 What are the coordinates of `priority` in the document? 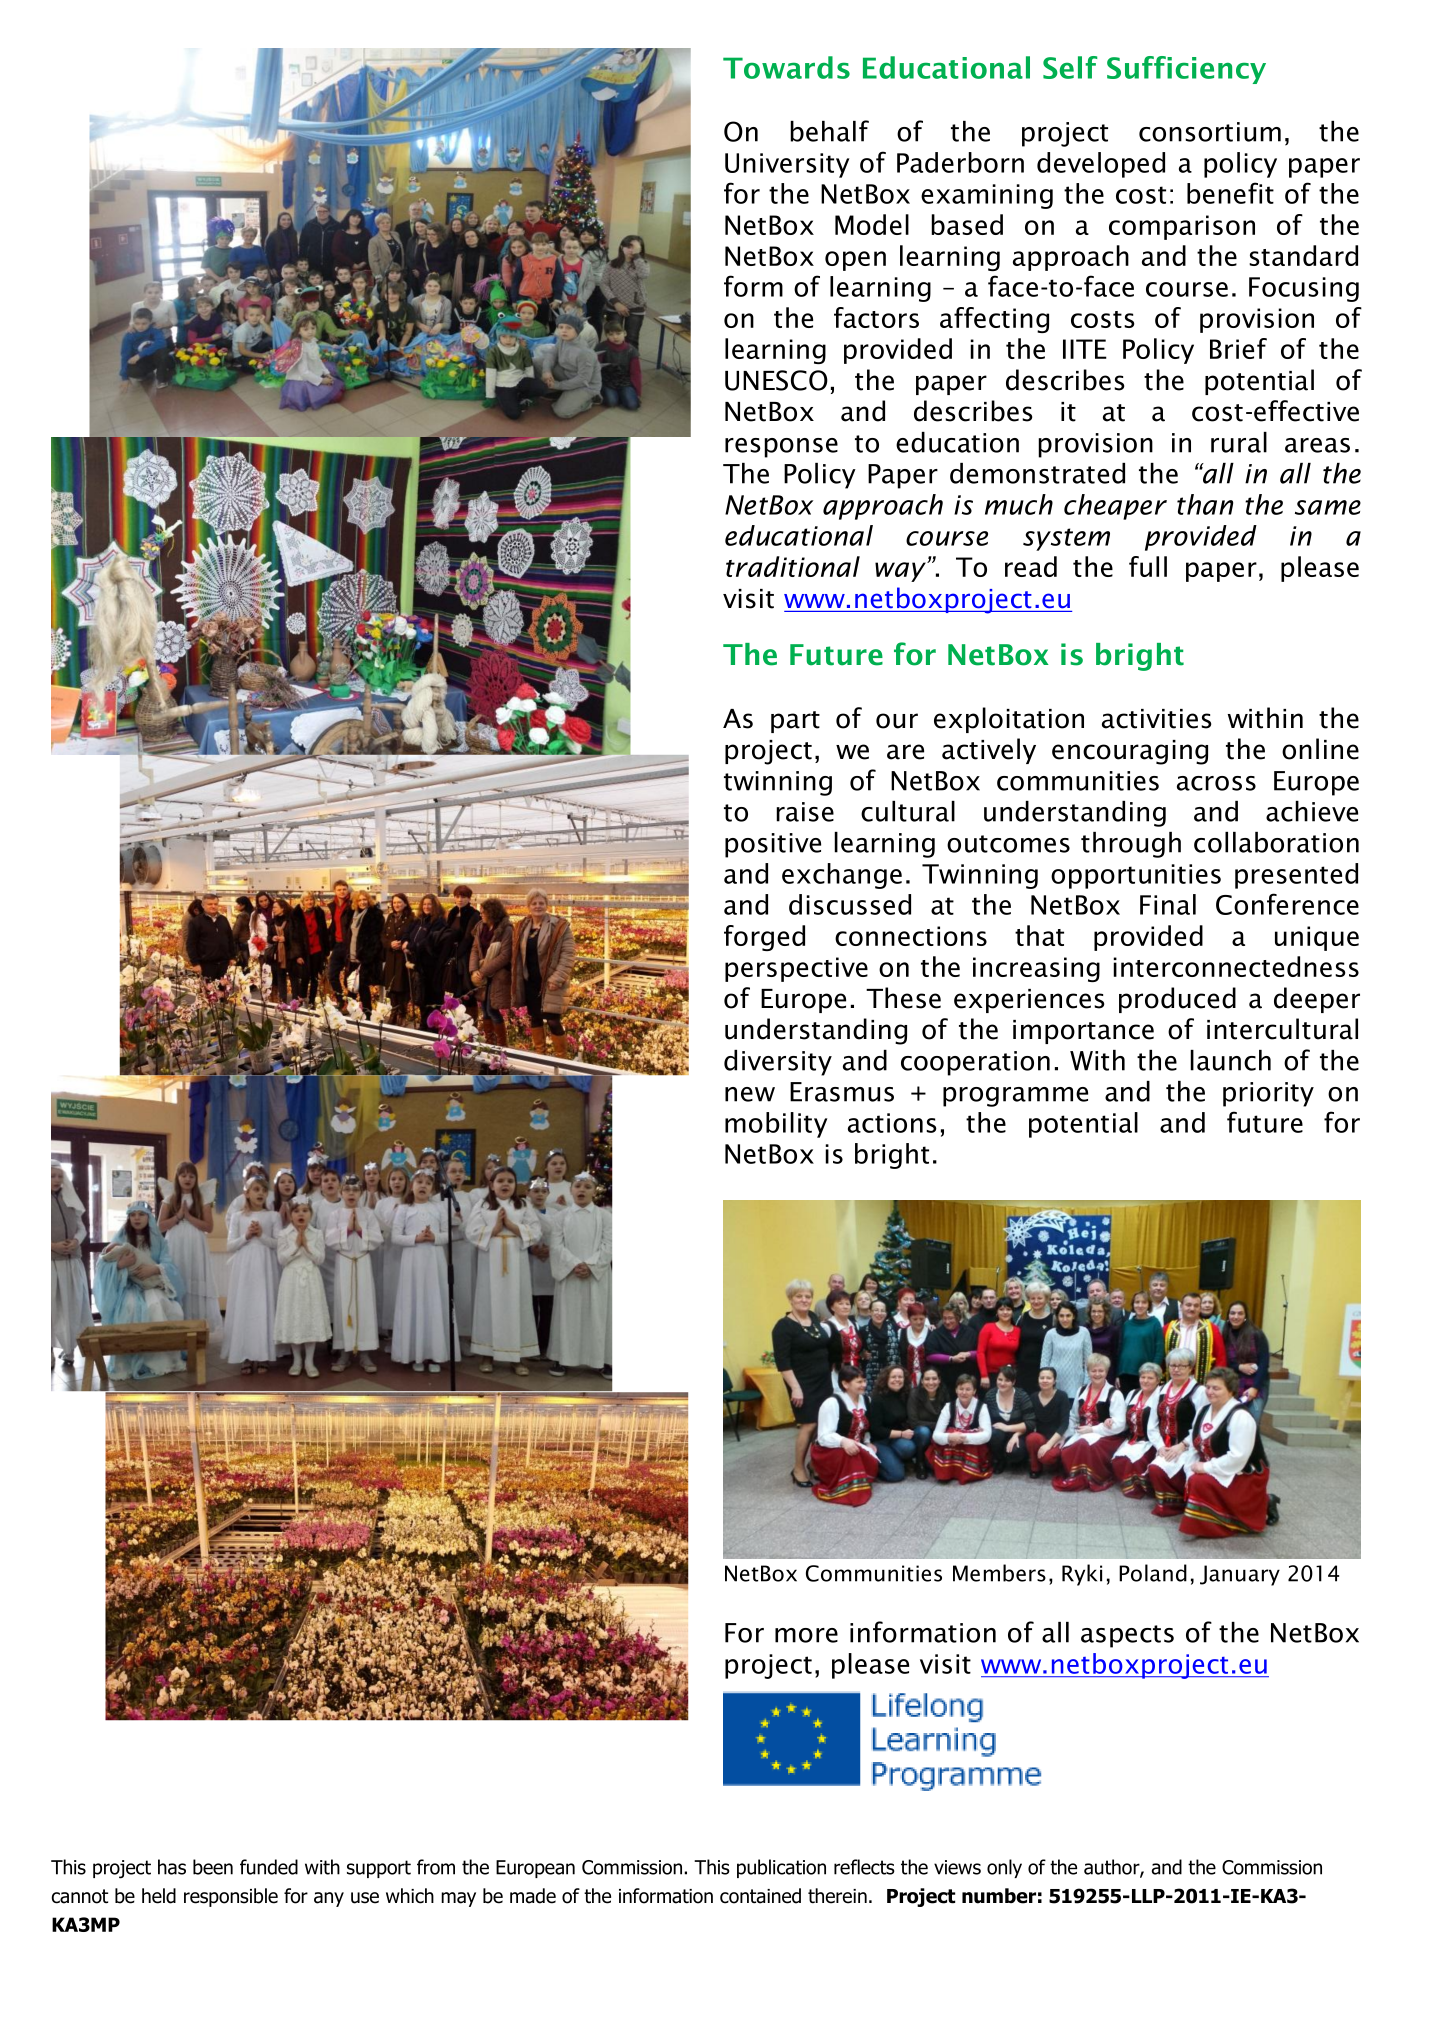 It's located at (1268, 1094).
